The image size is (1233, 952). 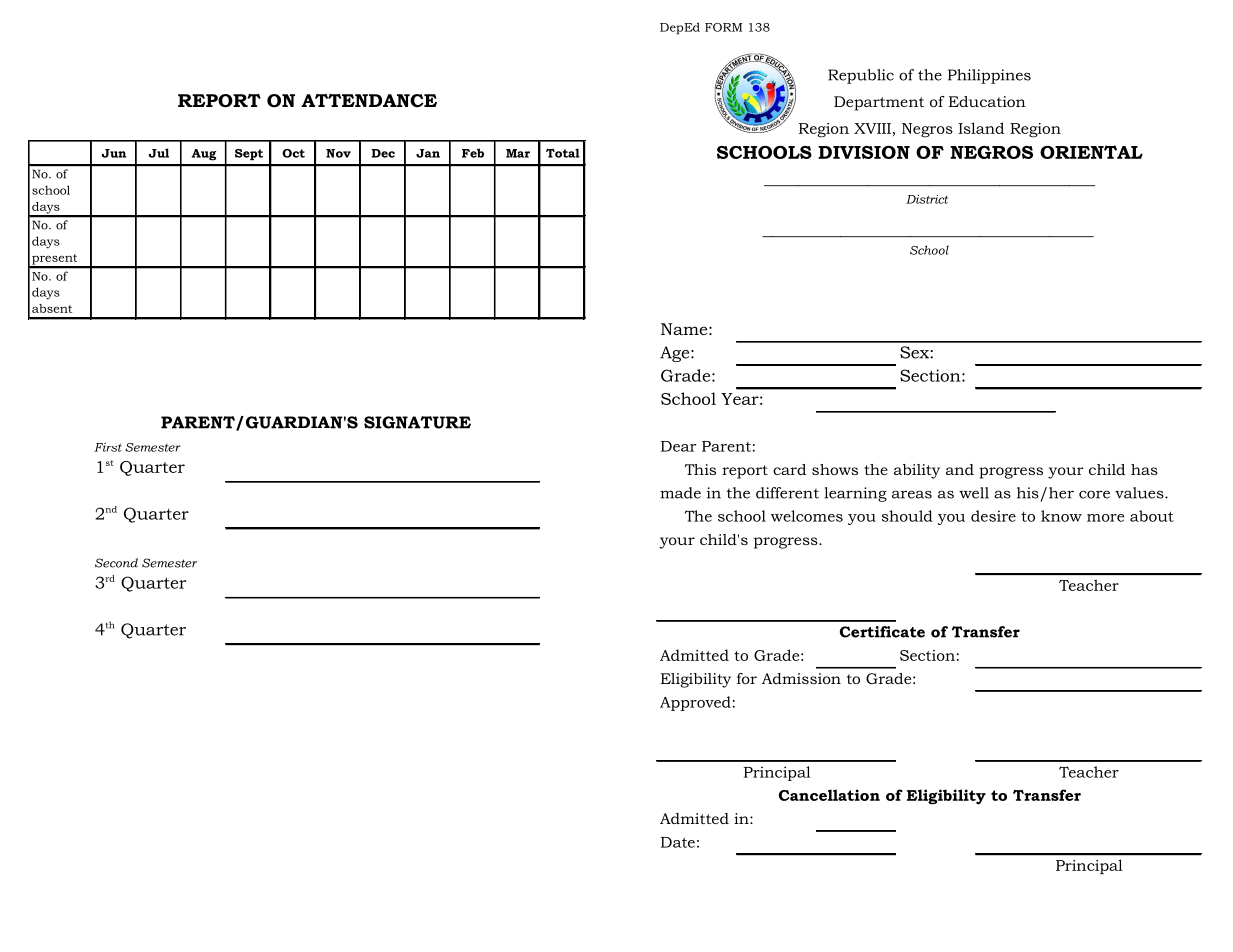 What do you see at coordinates (723, 27) in the screenshot?
I see `FORM` at bounding box center [723, 27].
